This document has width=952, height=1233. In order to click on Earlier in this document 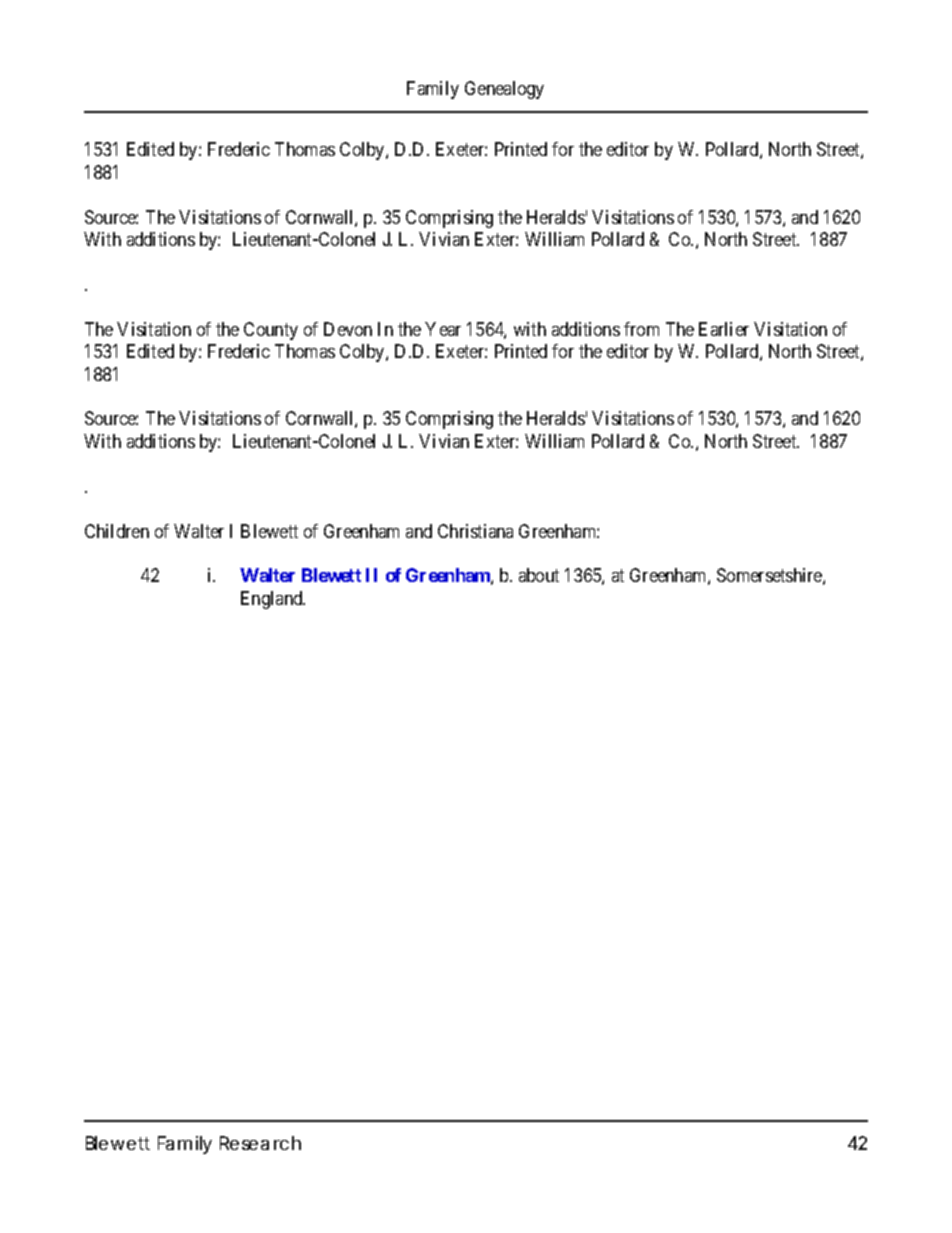, I will do `click(724, 329)`.
